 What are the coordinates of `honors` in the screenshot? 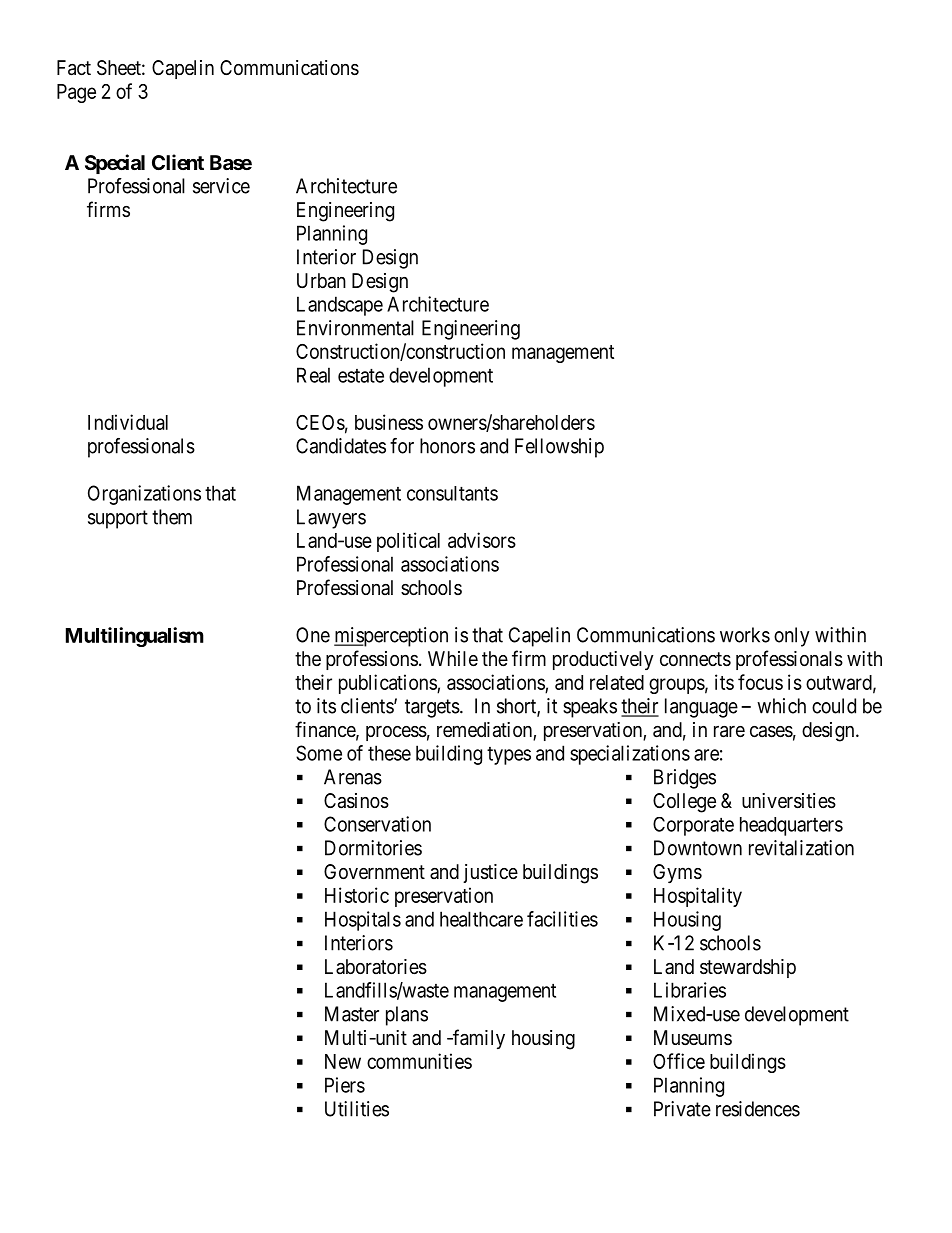 It's located at (447, 446).
